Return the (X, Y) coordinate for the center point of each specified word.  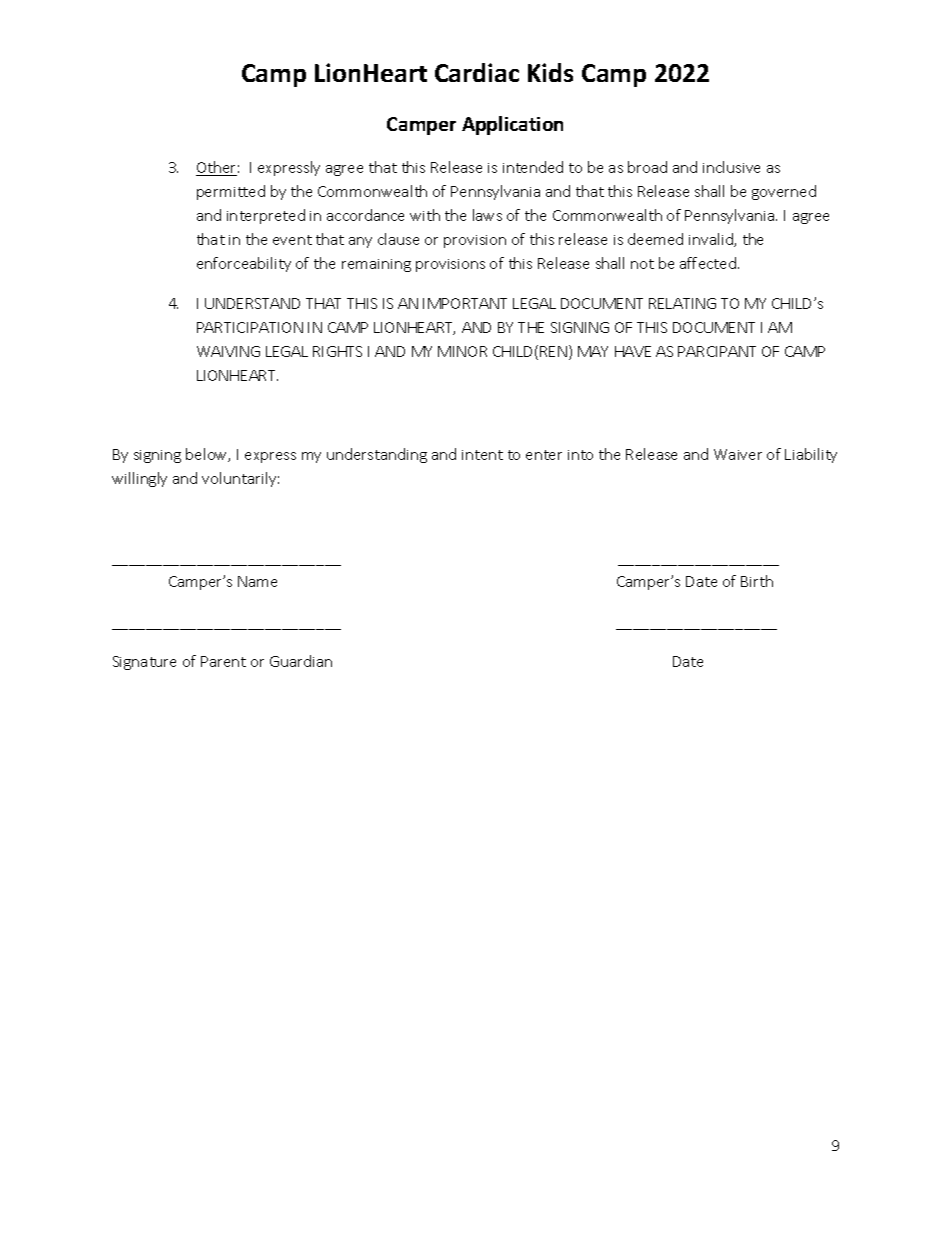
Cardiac (477, 72)
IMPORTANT (465, 303)
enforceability (244, 264)
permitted (231, 192)
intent (482, 455)
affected (708, 263)
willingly (139, 479)
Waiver (738, 454)
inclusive (731, 167)
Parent (223, 661)
